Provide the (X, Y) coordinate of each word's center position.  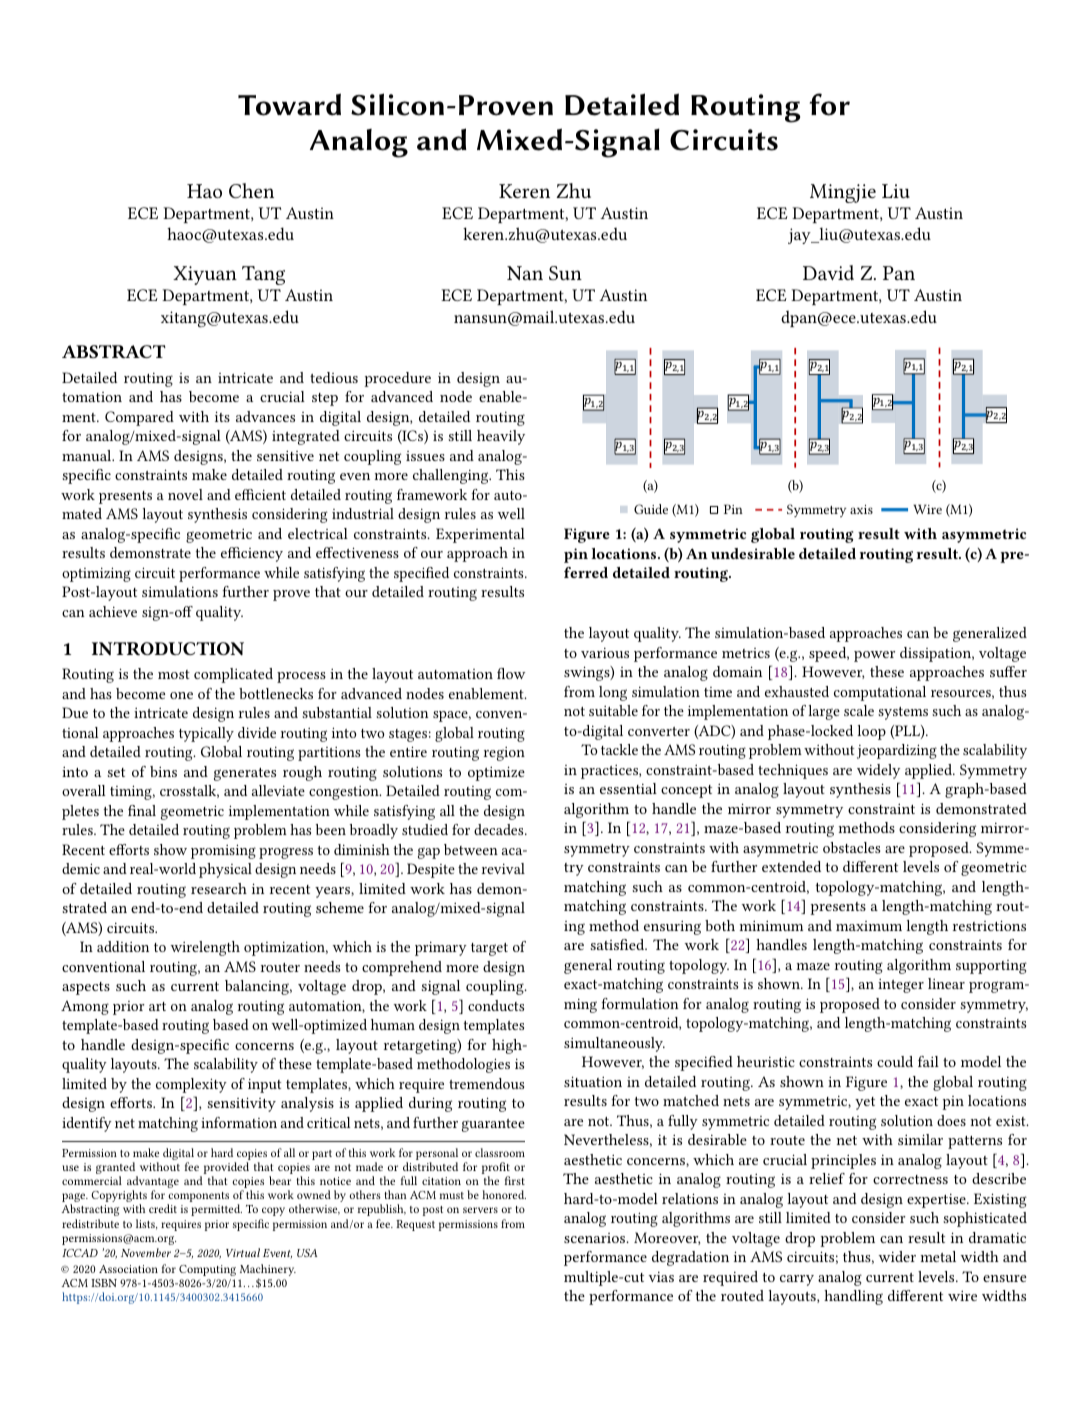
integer (901, 986)
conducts (496, 1005)
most (174, 674)
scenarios (596, 1238)
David (828, 272)
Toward (289, 104)
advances (265, 416)
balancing (258, 987)
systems (903, 713)
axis (861, 509)
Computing (207, 1270)
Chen (251, 190)
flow (511, 673)
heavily (501, 437)
